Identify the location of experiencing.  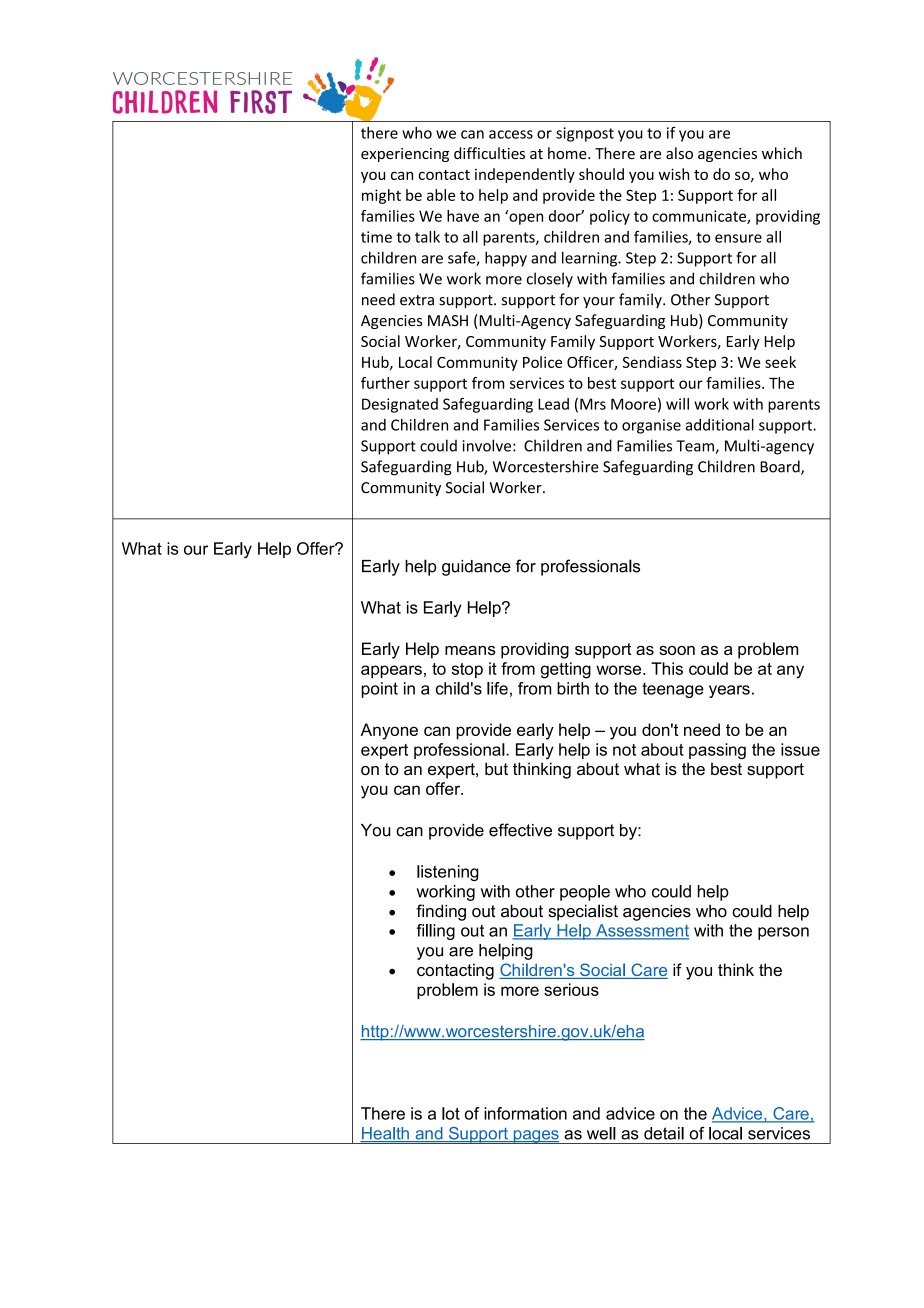
(405, 155).
